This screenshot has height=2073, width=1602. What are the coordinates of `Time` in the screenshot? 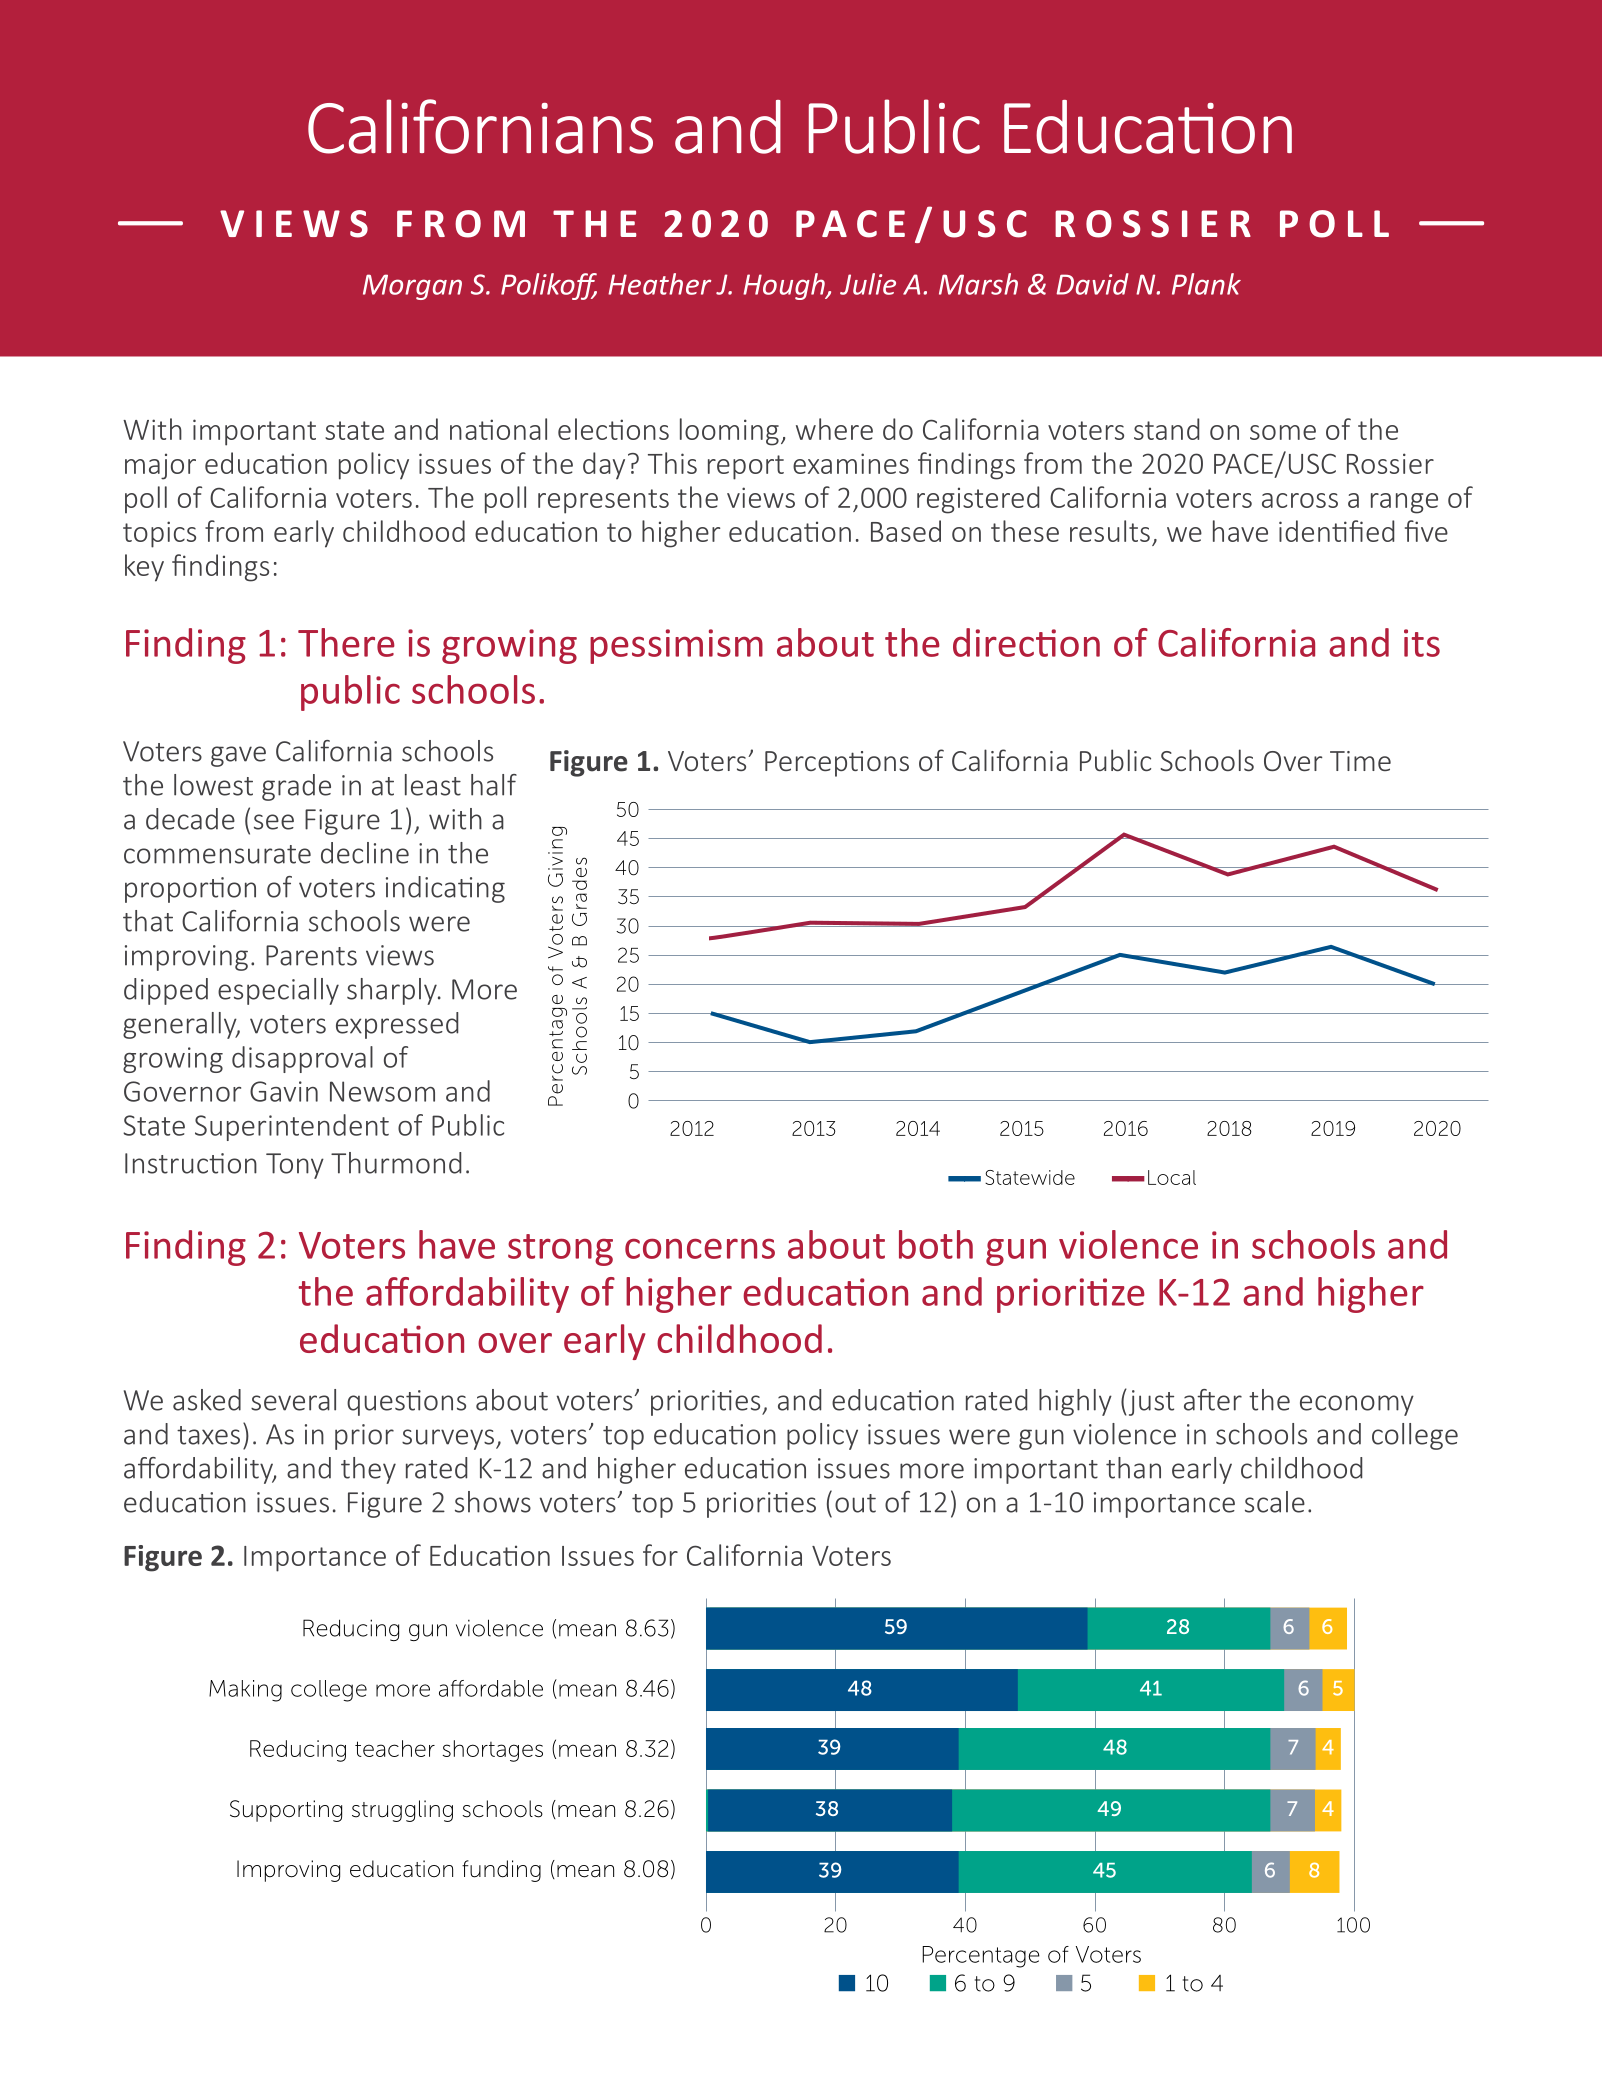 It's located at (1360, 761).
